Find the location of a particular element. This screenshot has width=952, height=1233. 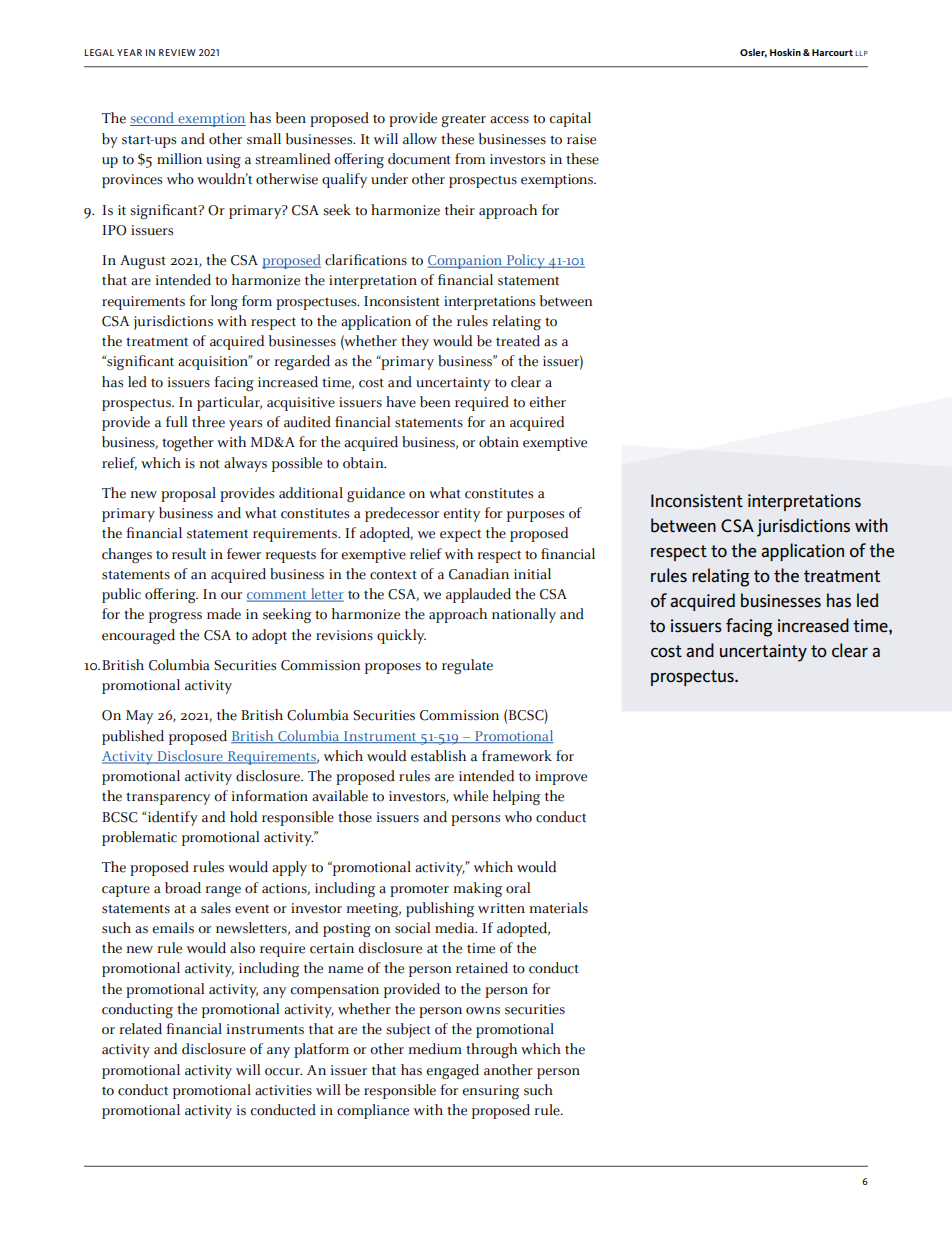

published is located at coordinates (133, 737).
